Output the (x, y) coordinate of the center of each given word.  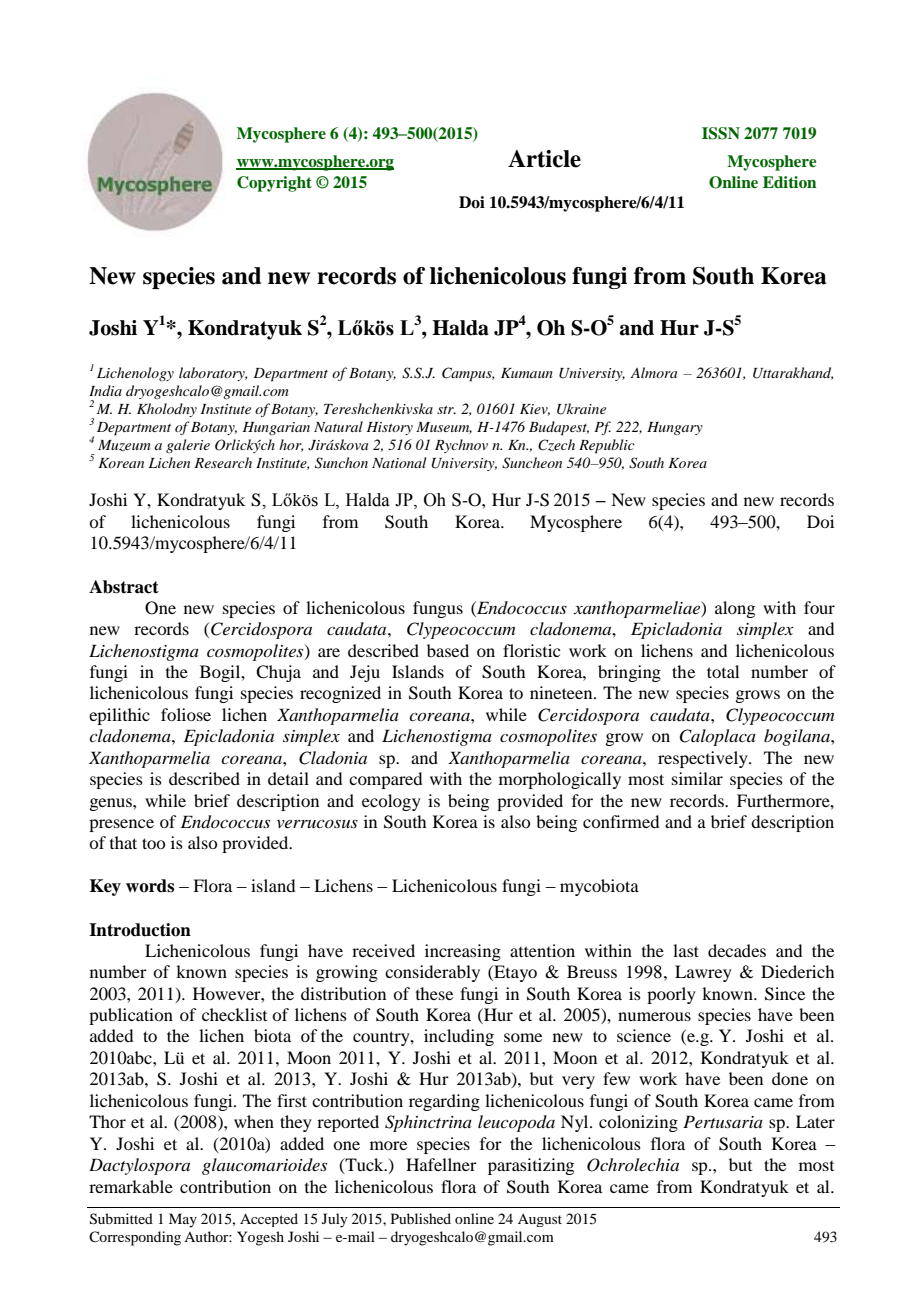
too (153, 843)
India (105, 390)
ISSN (721, 133)
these (434, 993)
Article (544, 159)
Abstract (124, 587)
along (735, 609)
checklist (234, 1014)
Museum (444, 428)
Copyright (274, 184)
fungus (438, 609)
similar (697, 778)
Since (785, 994)
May (183, 1220)
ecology (391, 802)
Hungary (675, 428)
